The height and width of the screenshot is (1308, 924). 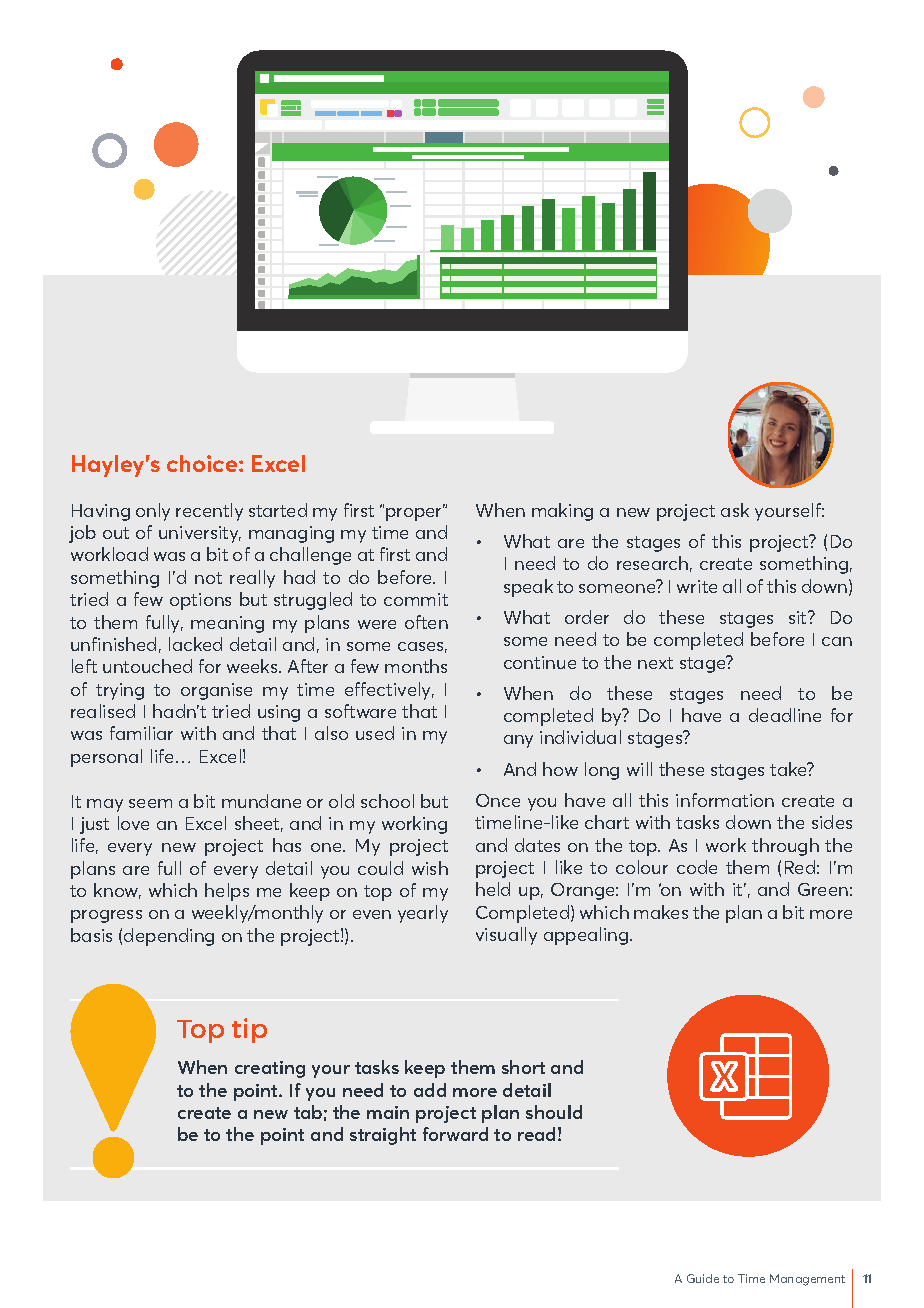 I want to click on straight, so click(x=383, y=1136).
